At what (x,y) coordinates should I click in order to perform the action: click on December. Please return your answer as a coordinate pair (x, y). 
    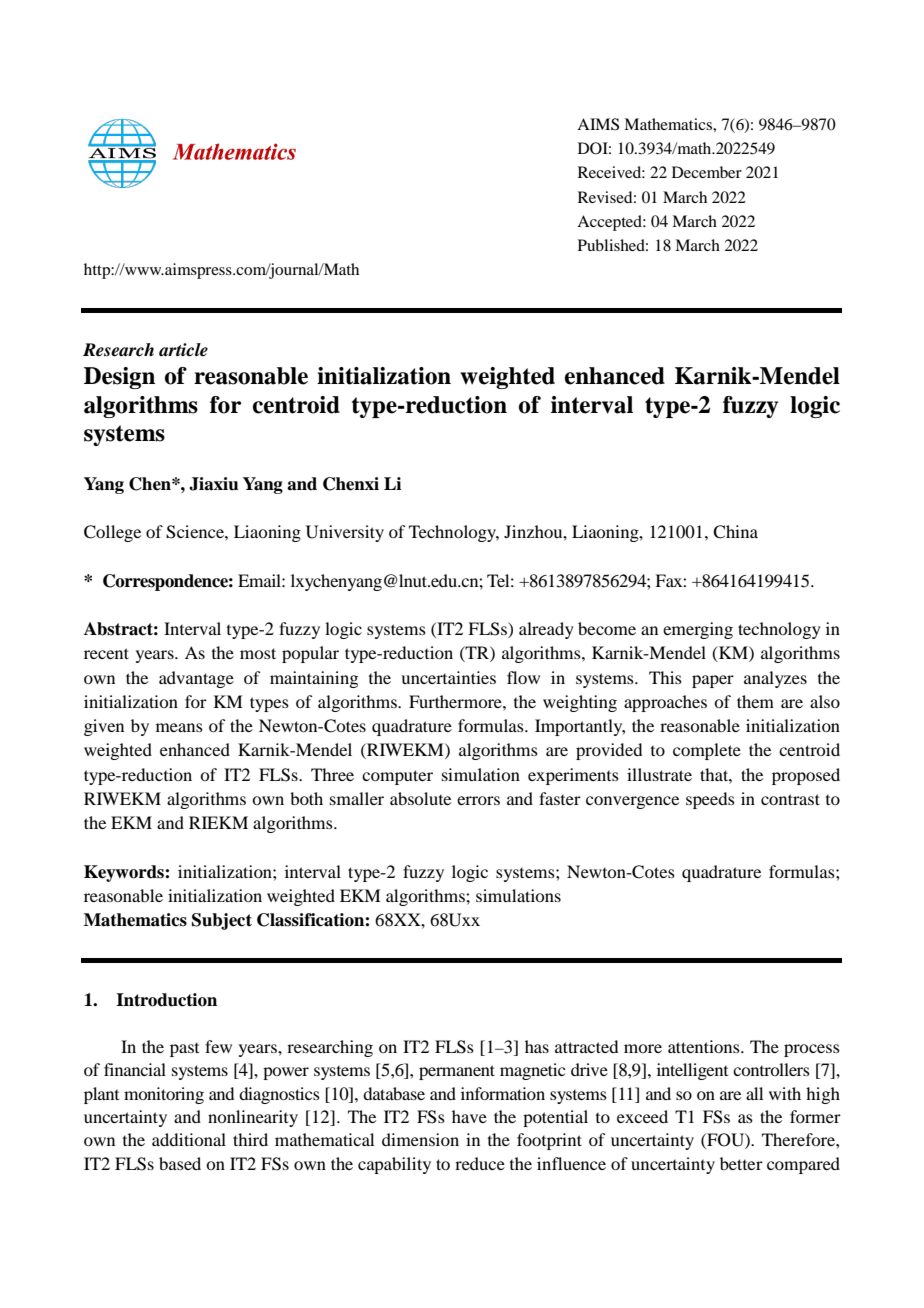
    Looking at the image, I should click on (707, 172).
